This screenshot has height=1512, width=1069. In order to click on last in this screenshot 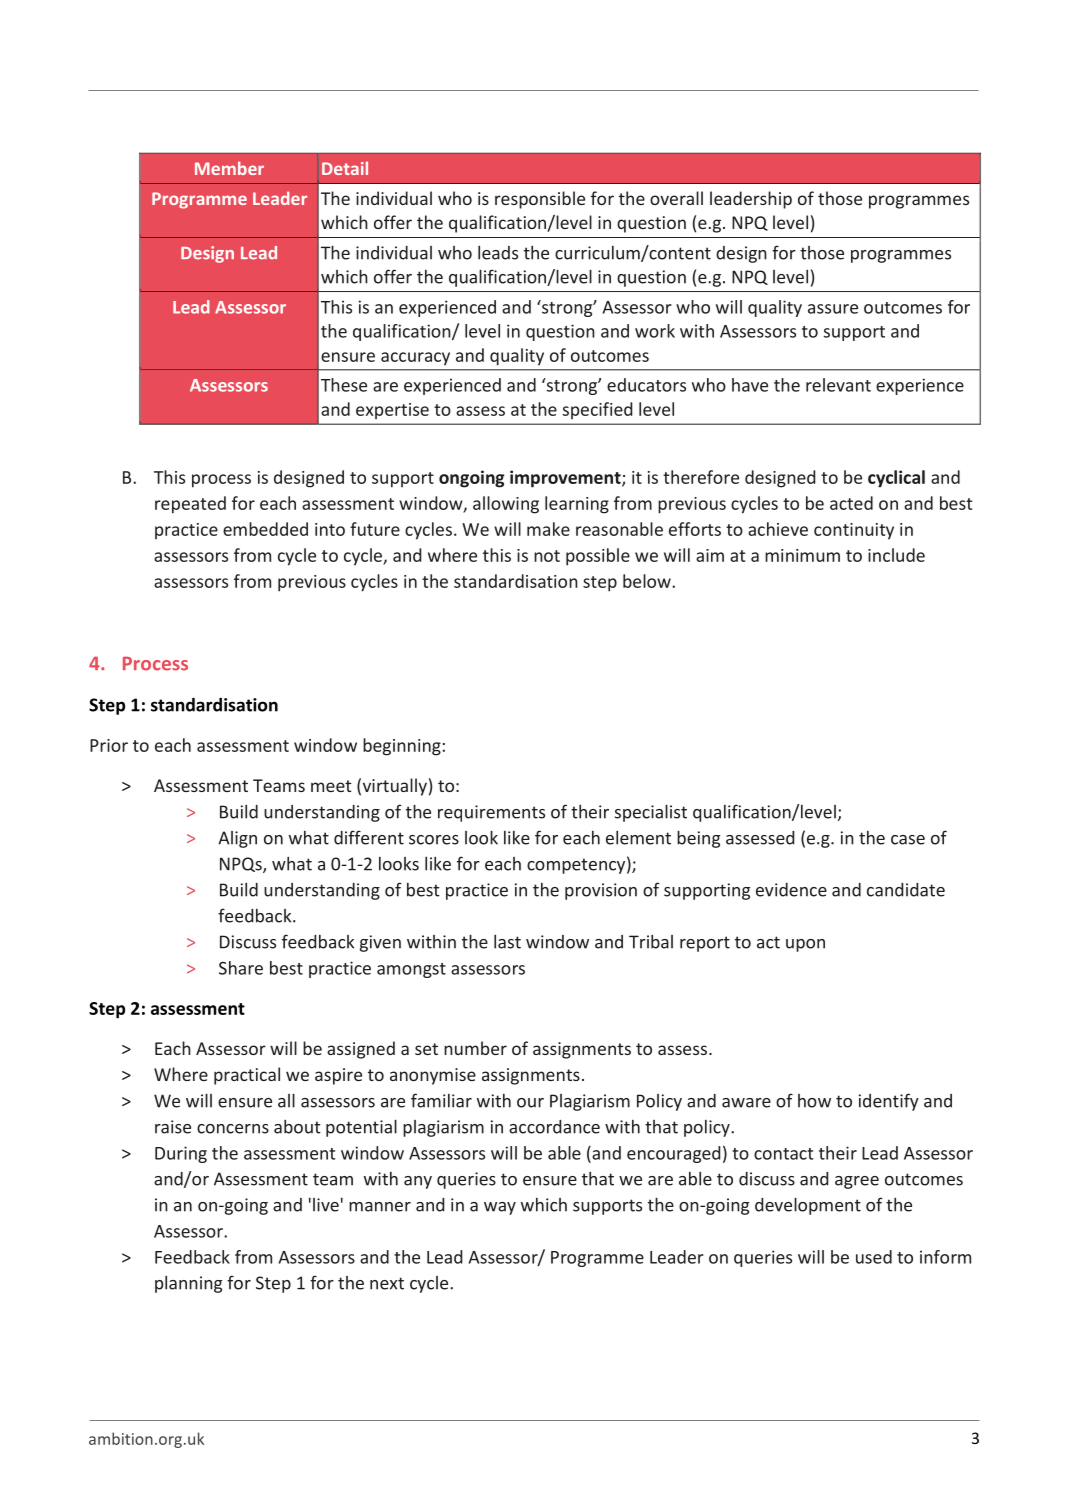, I will do `click(507, 942)`.
